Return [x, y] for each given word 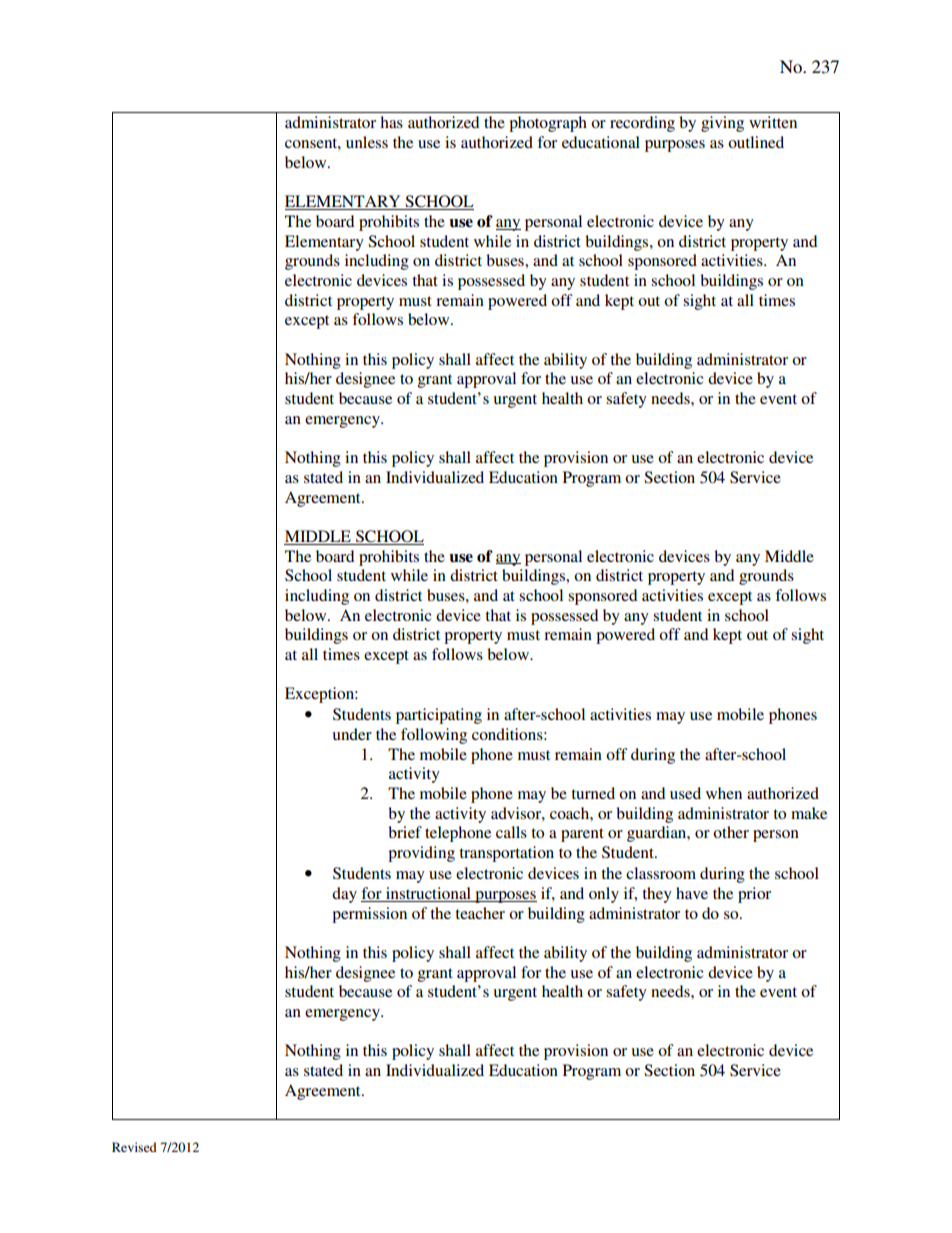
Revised [134, 1147]
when [724, 793]
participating [439, 716]
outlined [756, 142]
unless [367, 142]
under [352, 734]
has [391, 122]
